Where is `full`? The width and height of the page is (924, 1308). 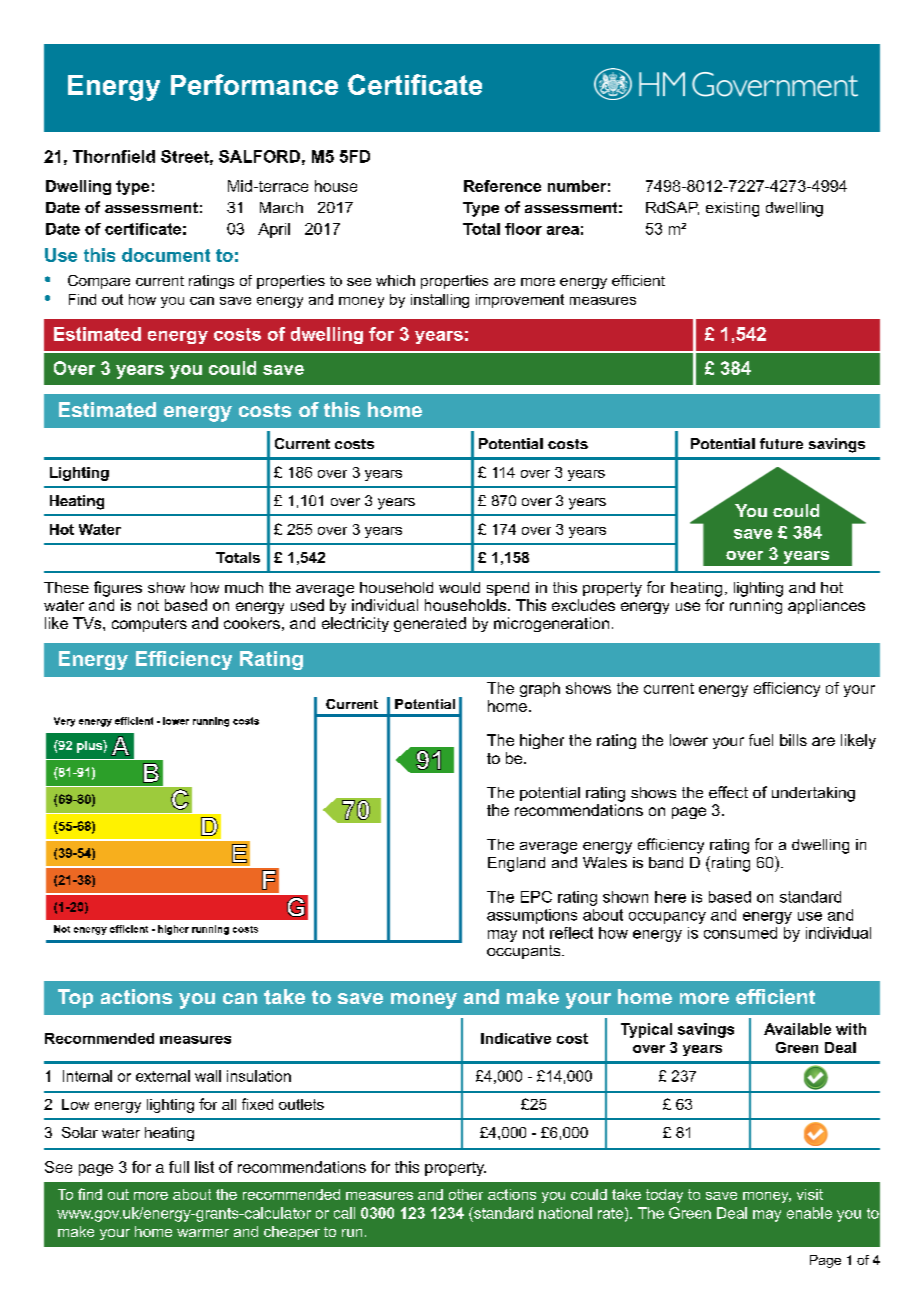 full is located at coordinates (179, 1167).
